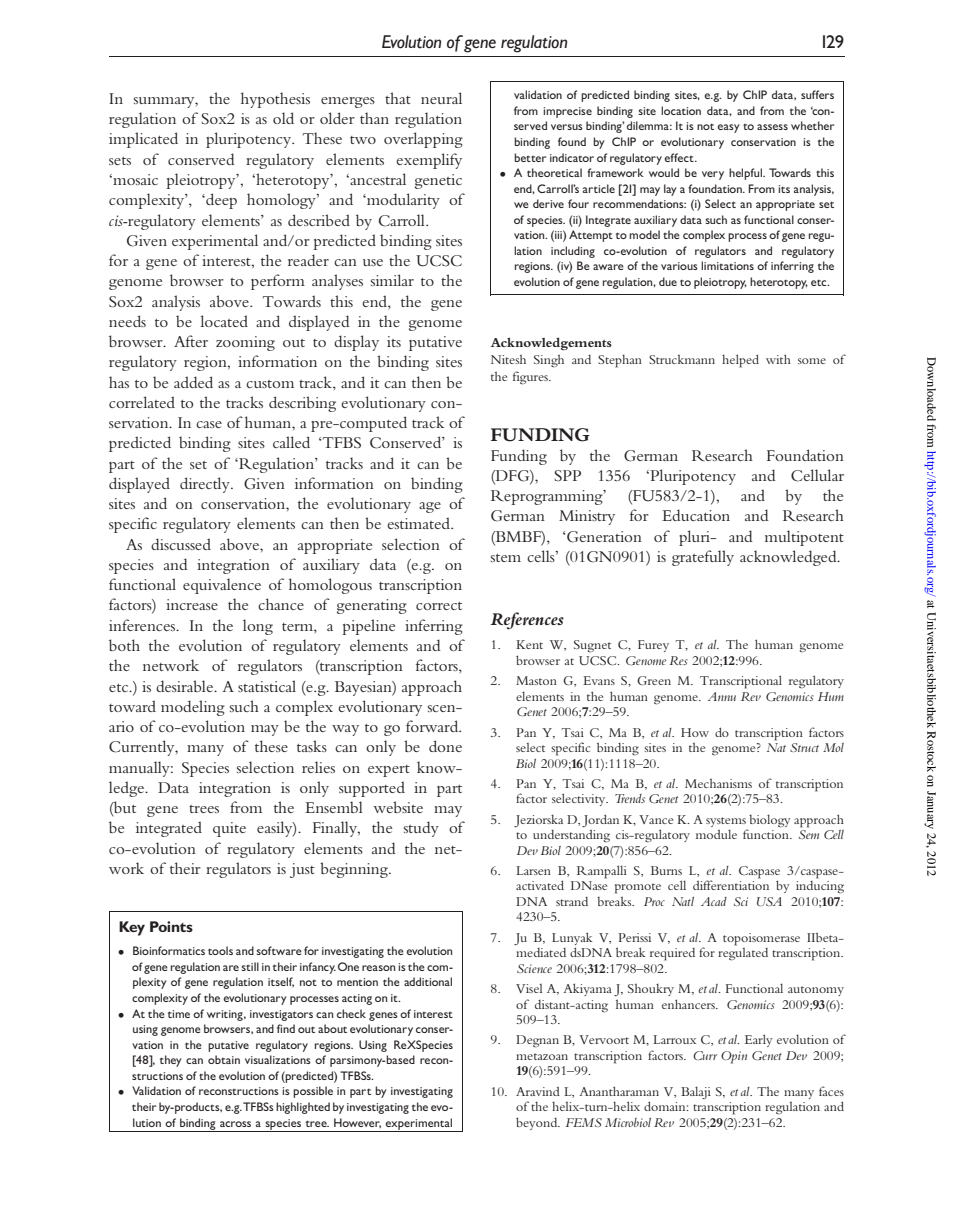 The width and height of the page is (953, 1232). I want to click on gratefully, so click(703, 558).
